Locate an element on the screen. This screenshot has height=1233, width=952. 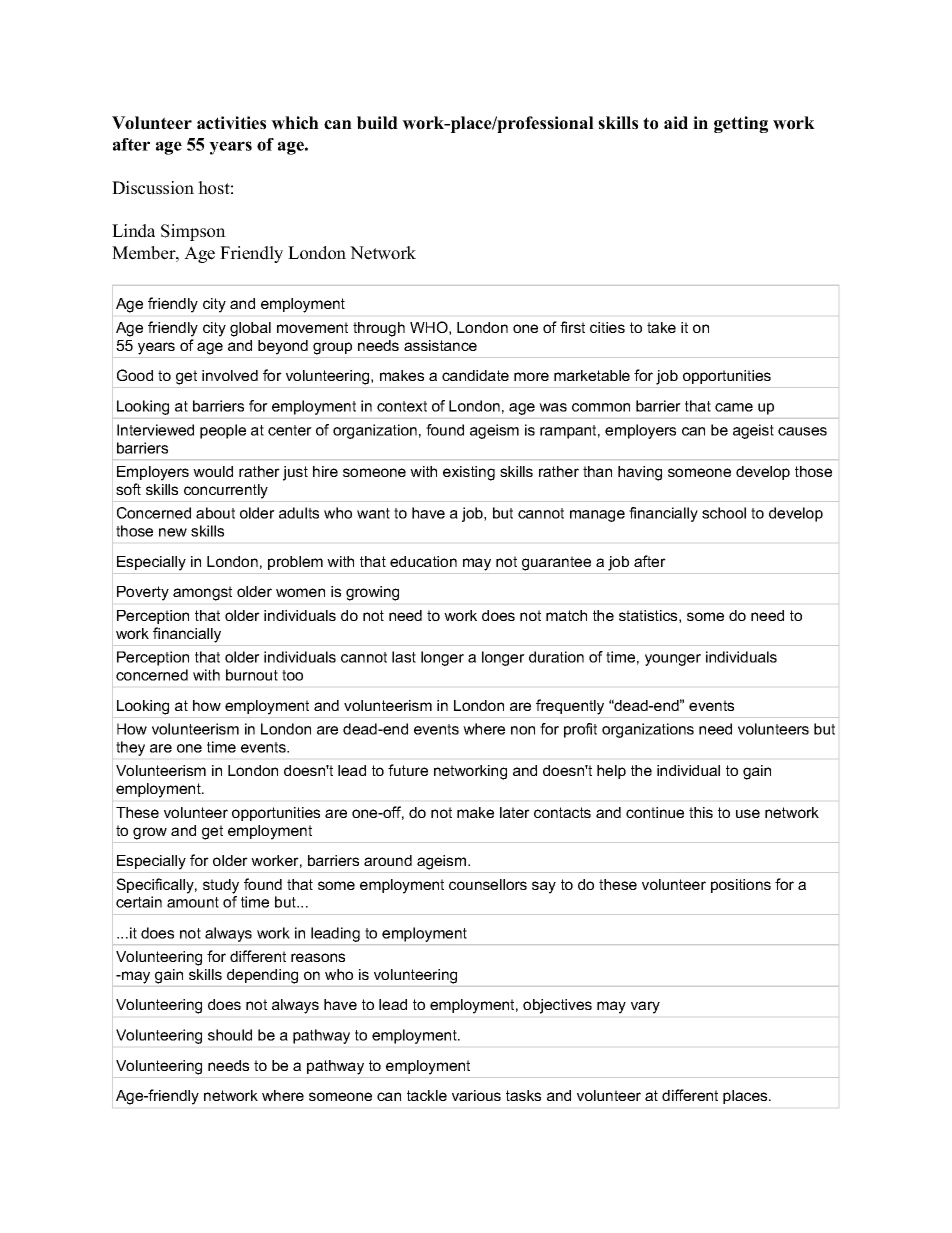
they is located at coordinates (130, 748).
